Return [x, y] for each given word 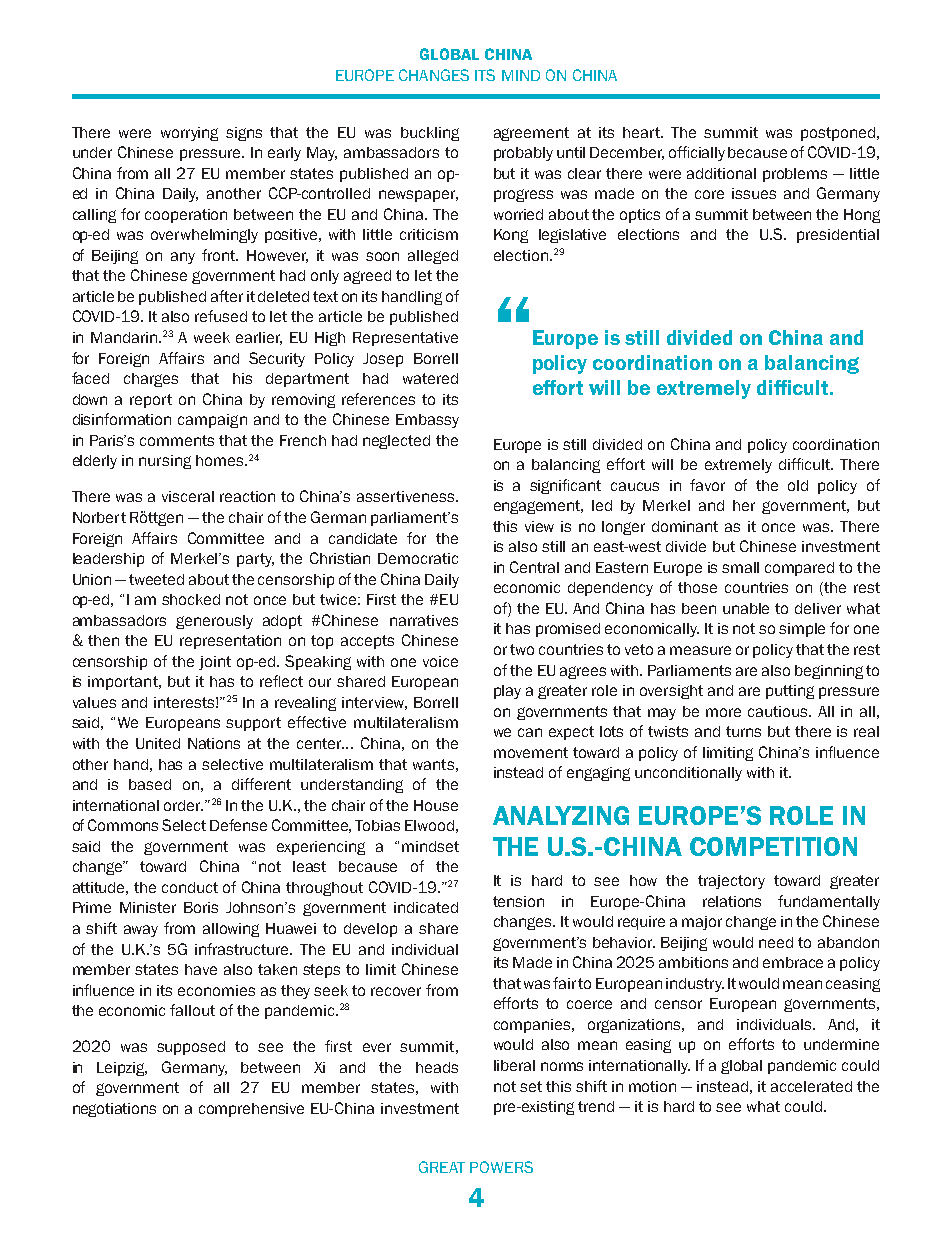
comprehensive [251, 1110]
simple [802, 630]
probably [523, 154]
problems [795, 175]
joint [215, 663]
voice [440, 661]
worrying [189, 134]
